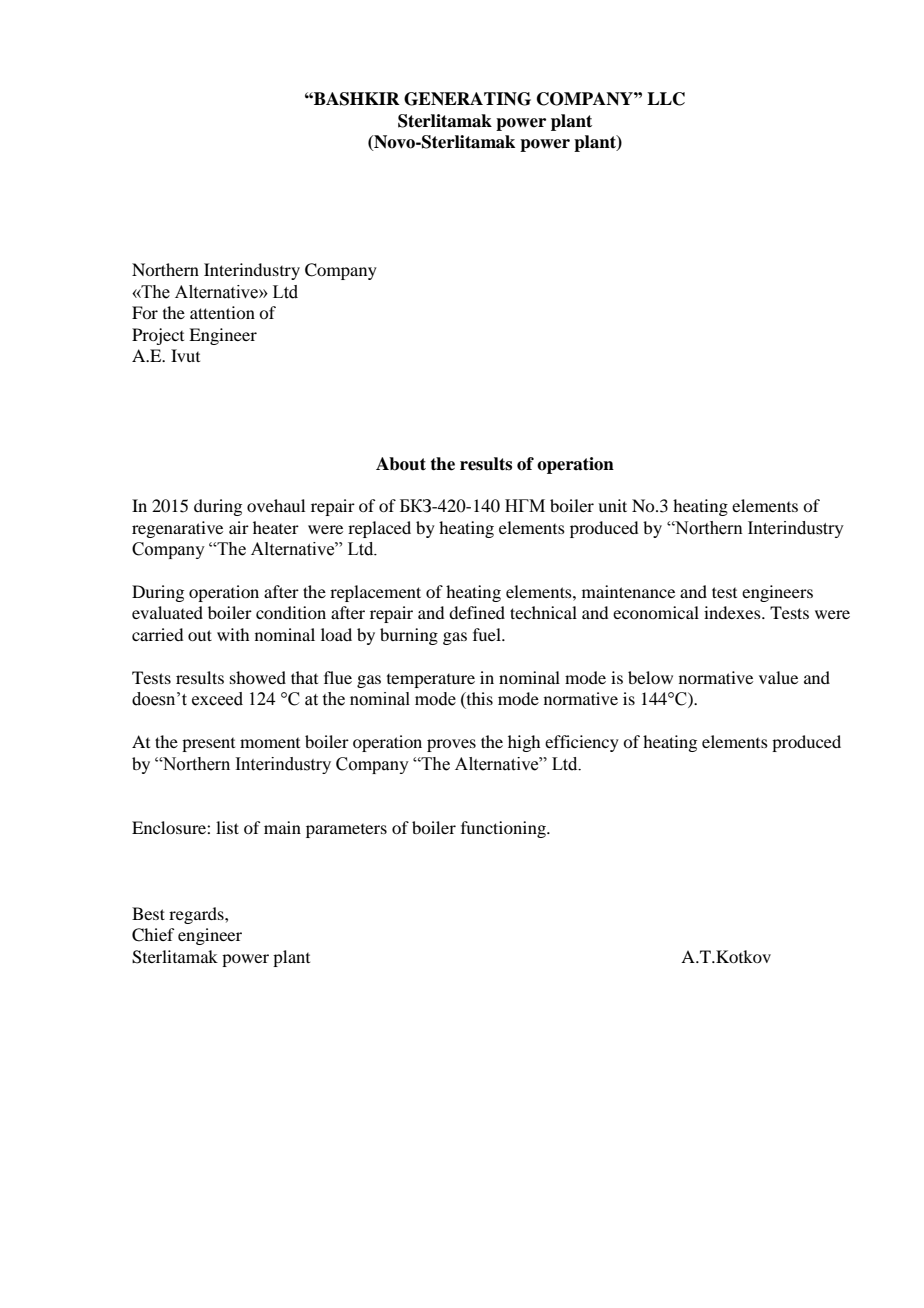 The width and height of the screenshot is (924, 1308). I want to click on replaced, so click(379, 529).
